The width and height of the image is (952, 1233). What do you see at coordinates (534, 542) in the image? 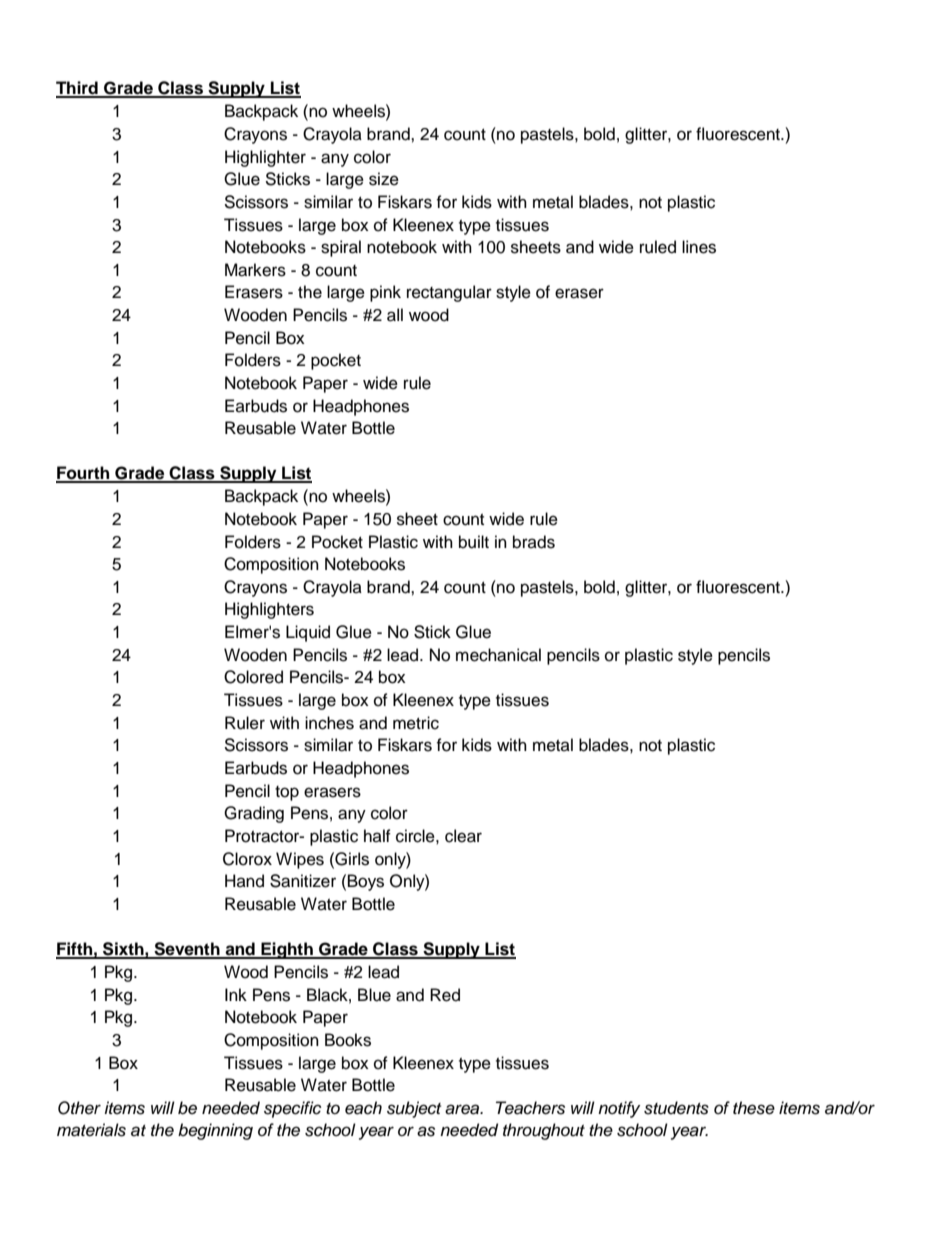
I see `brads` at bounding box center [534, 542].
